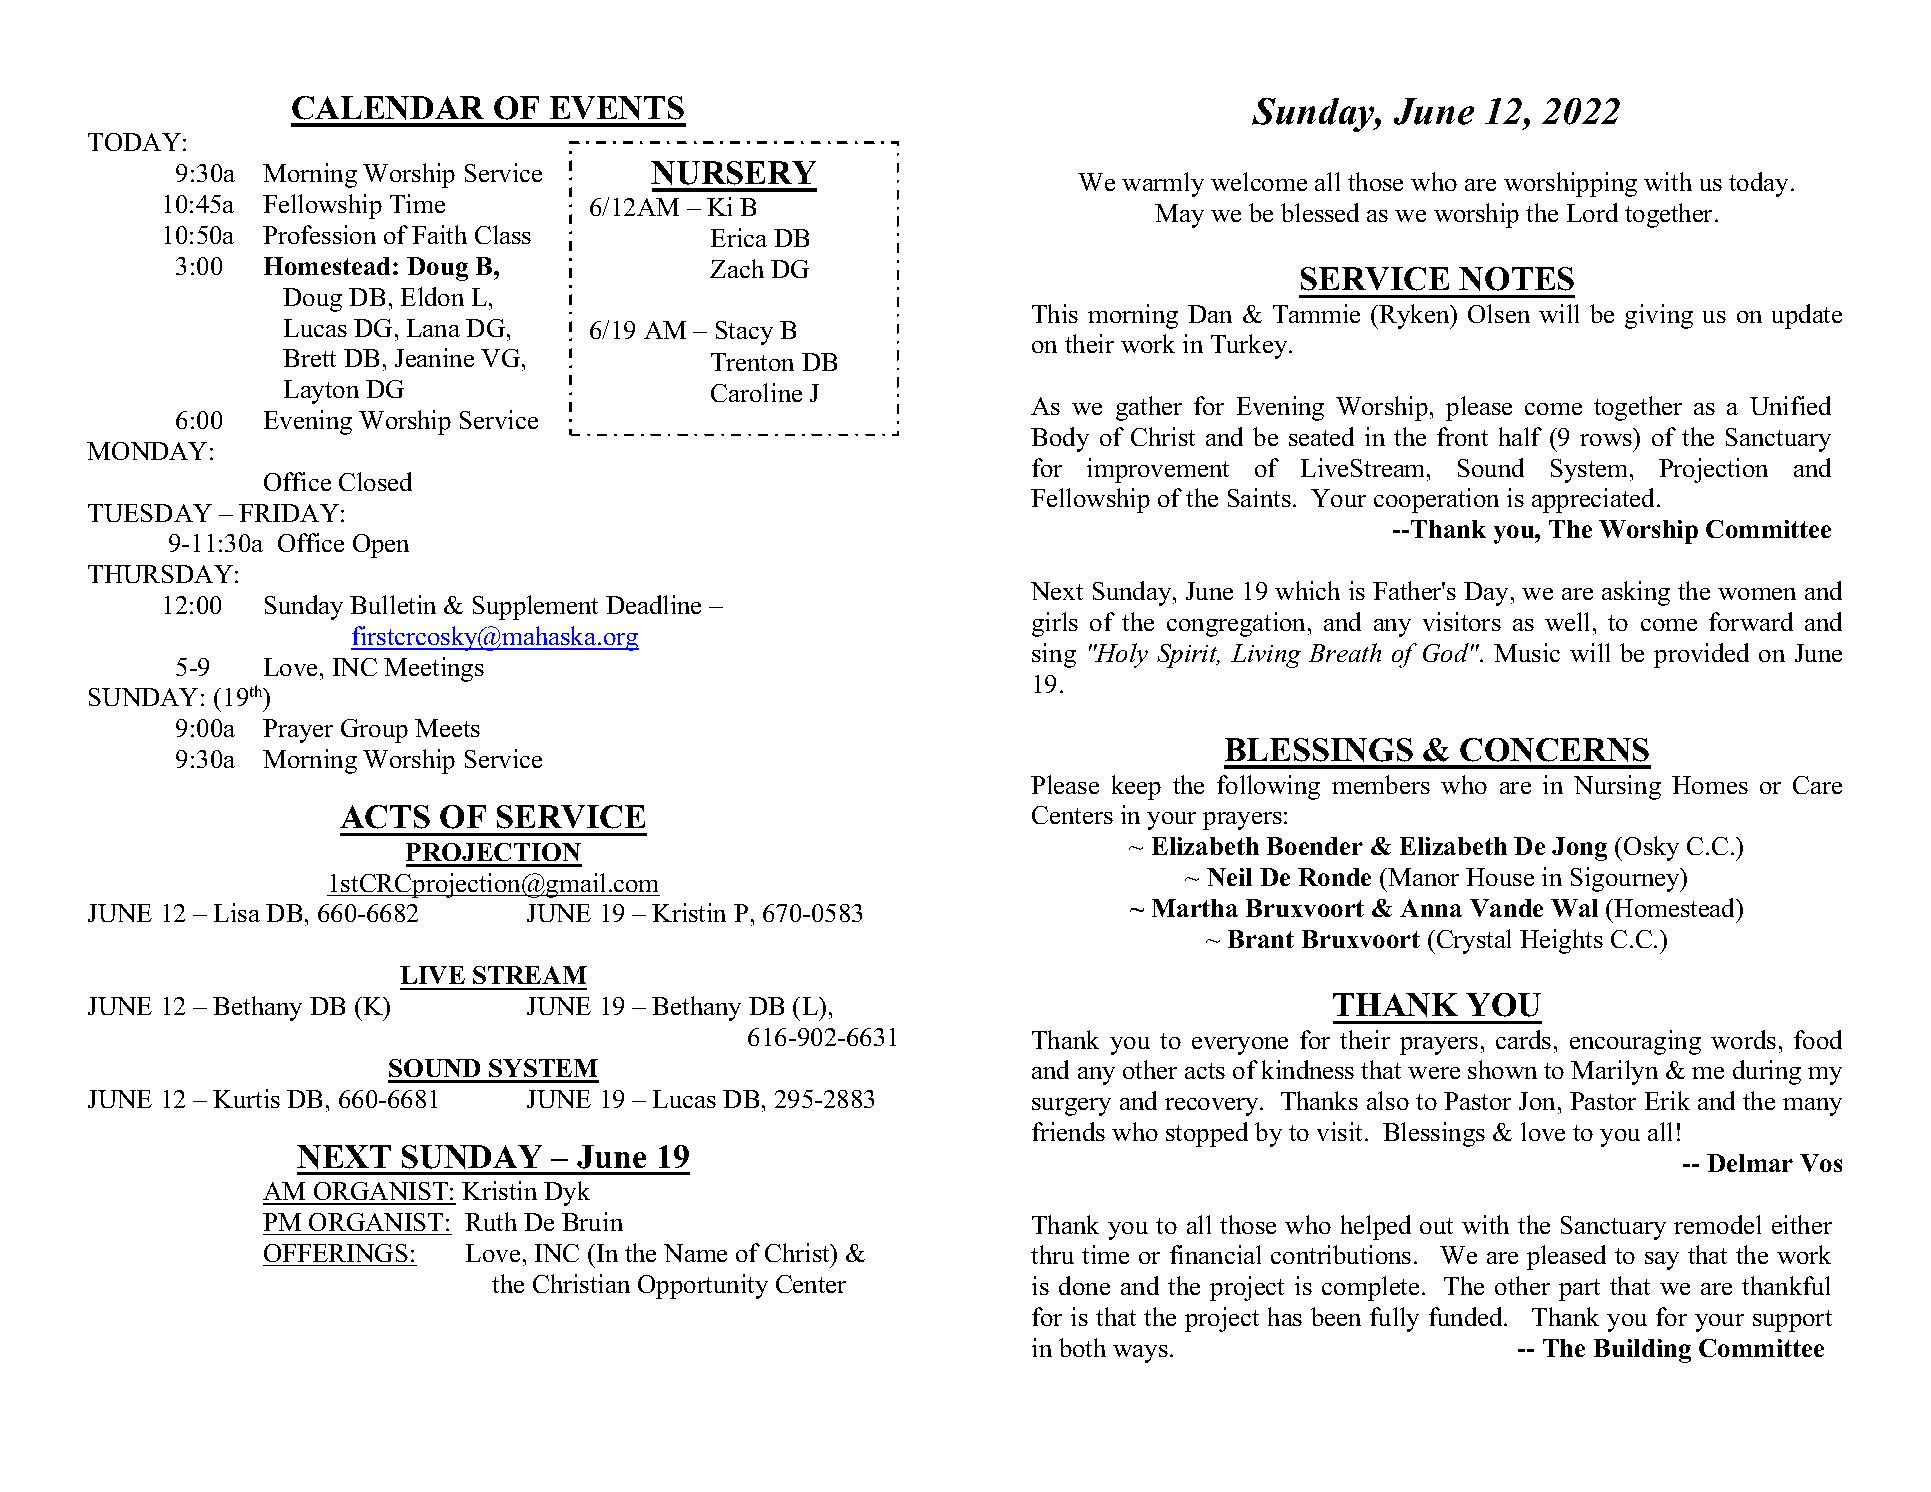 Image resolution: width=1931 pixels, height=1492 pixels. Describe the element at coordinates (246, 1098) in the screenshot. I see `Kurtis` at that location.
